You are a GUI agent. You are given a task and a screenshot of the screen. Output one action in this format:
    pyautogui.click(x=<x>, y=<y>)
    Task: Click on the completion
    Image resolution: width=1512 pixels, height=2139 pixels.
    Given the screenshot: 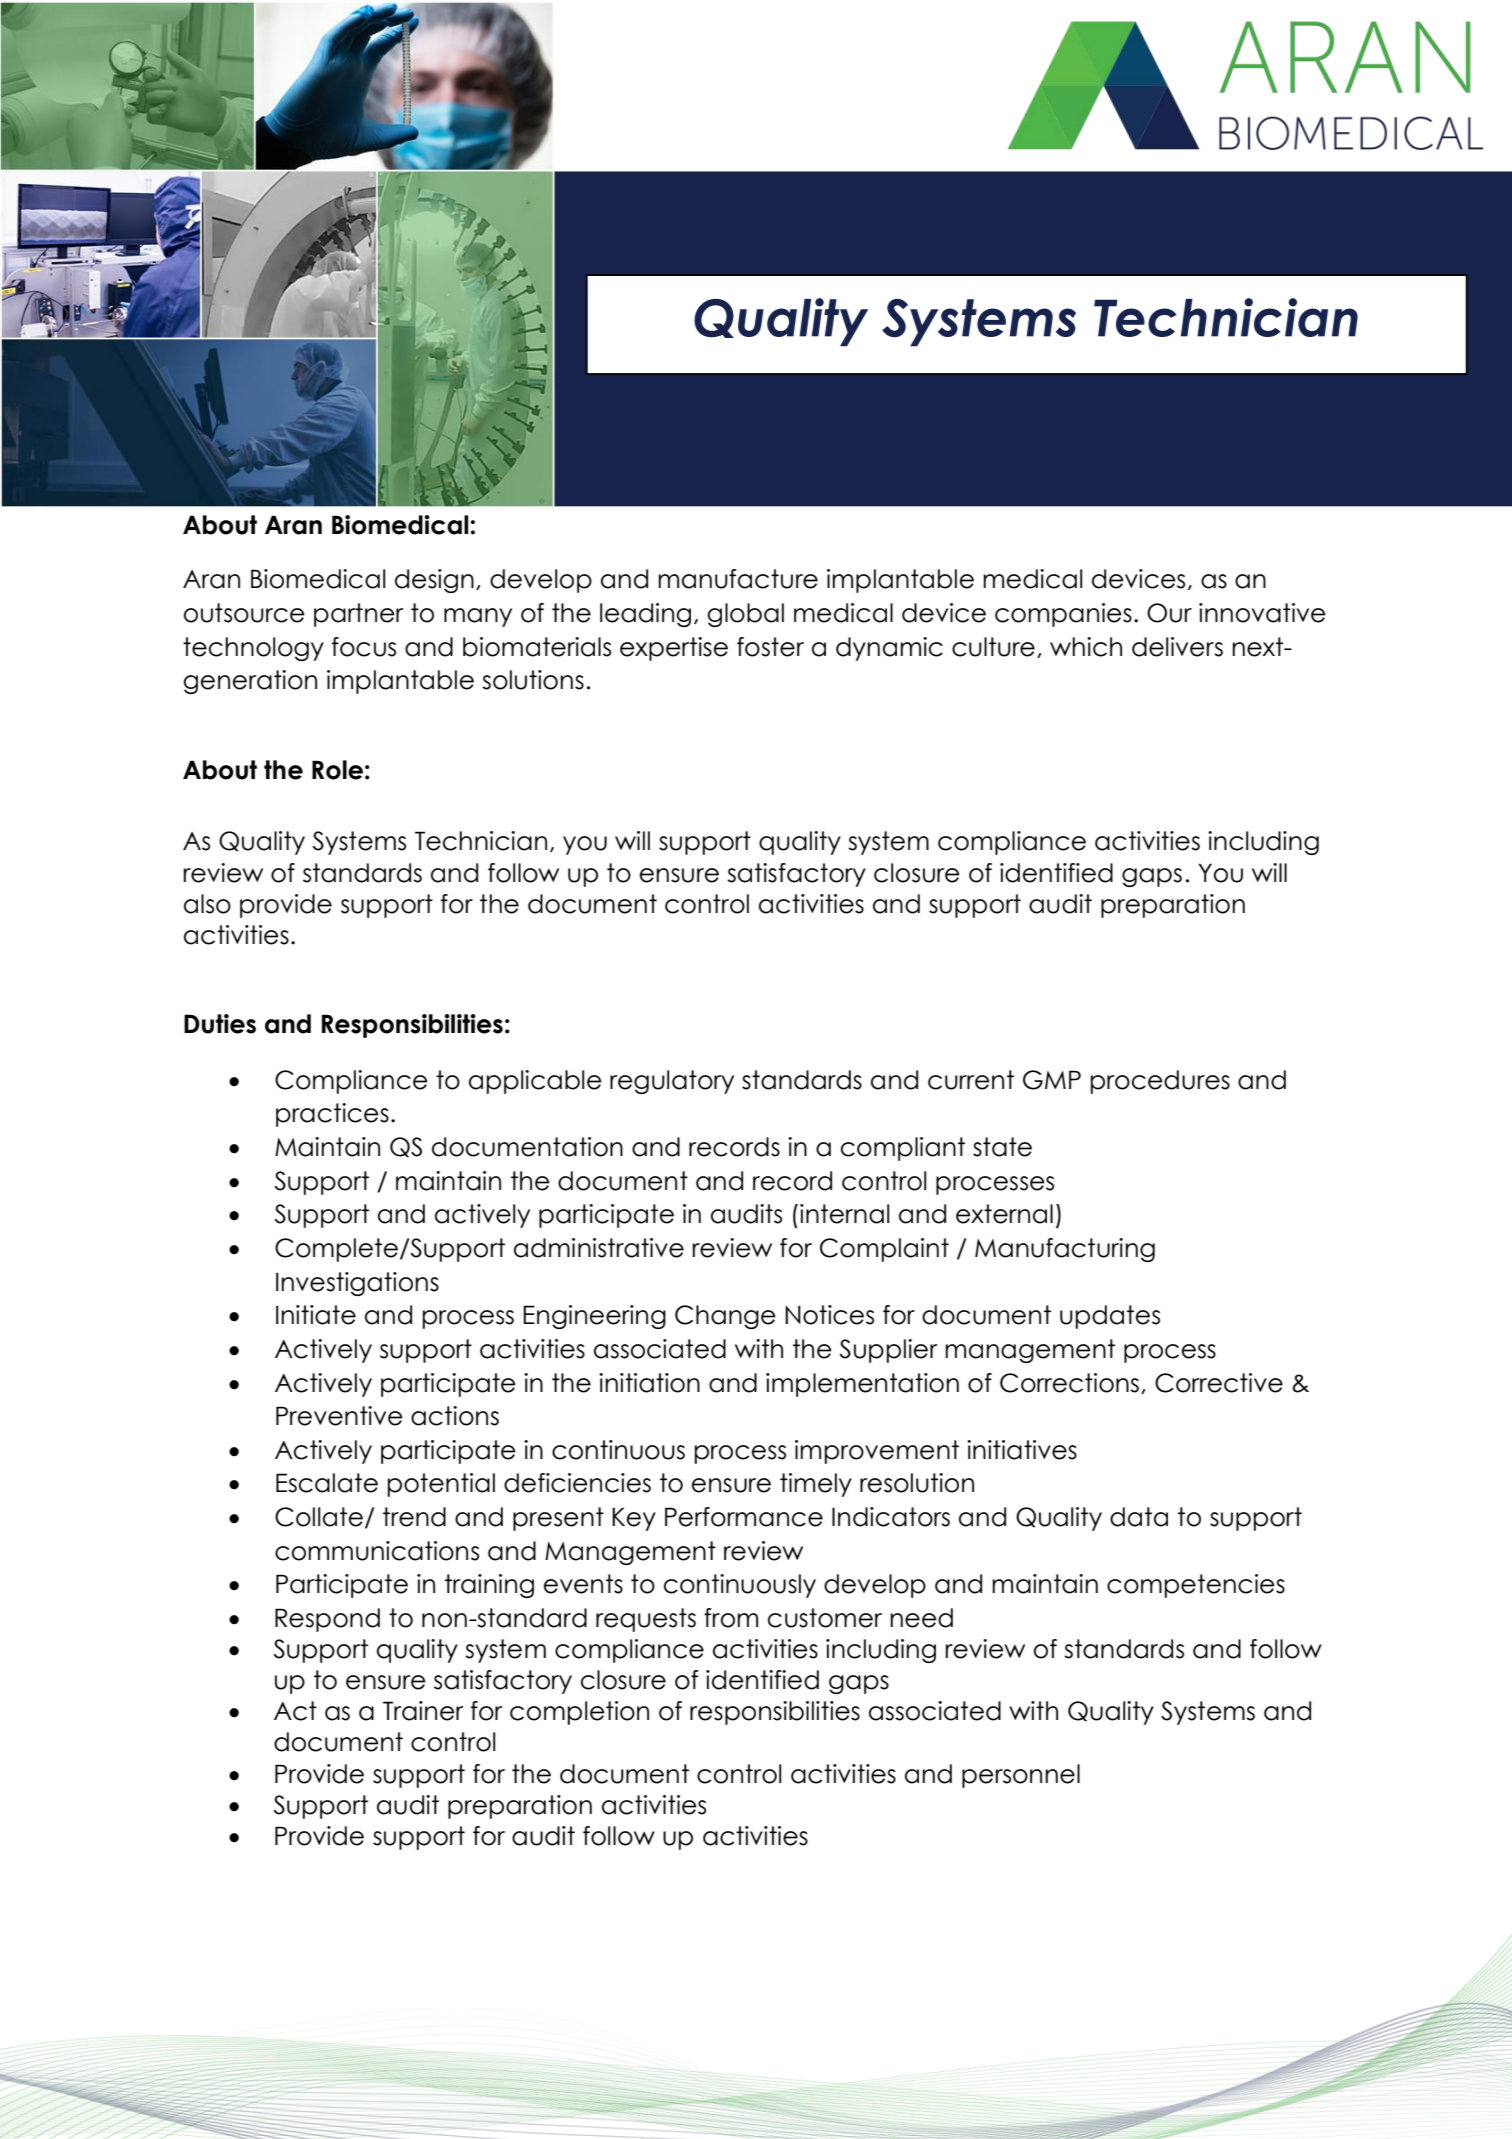 What is the action you would take?
    pyautogui.click(x=579, y=1713)
